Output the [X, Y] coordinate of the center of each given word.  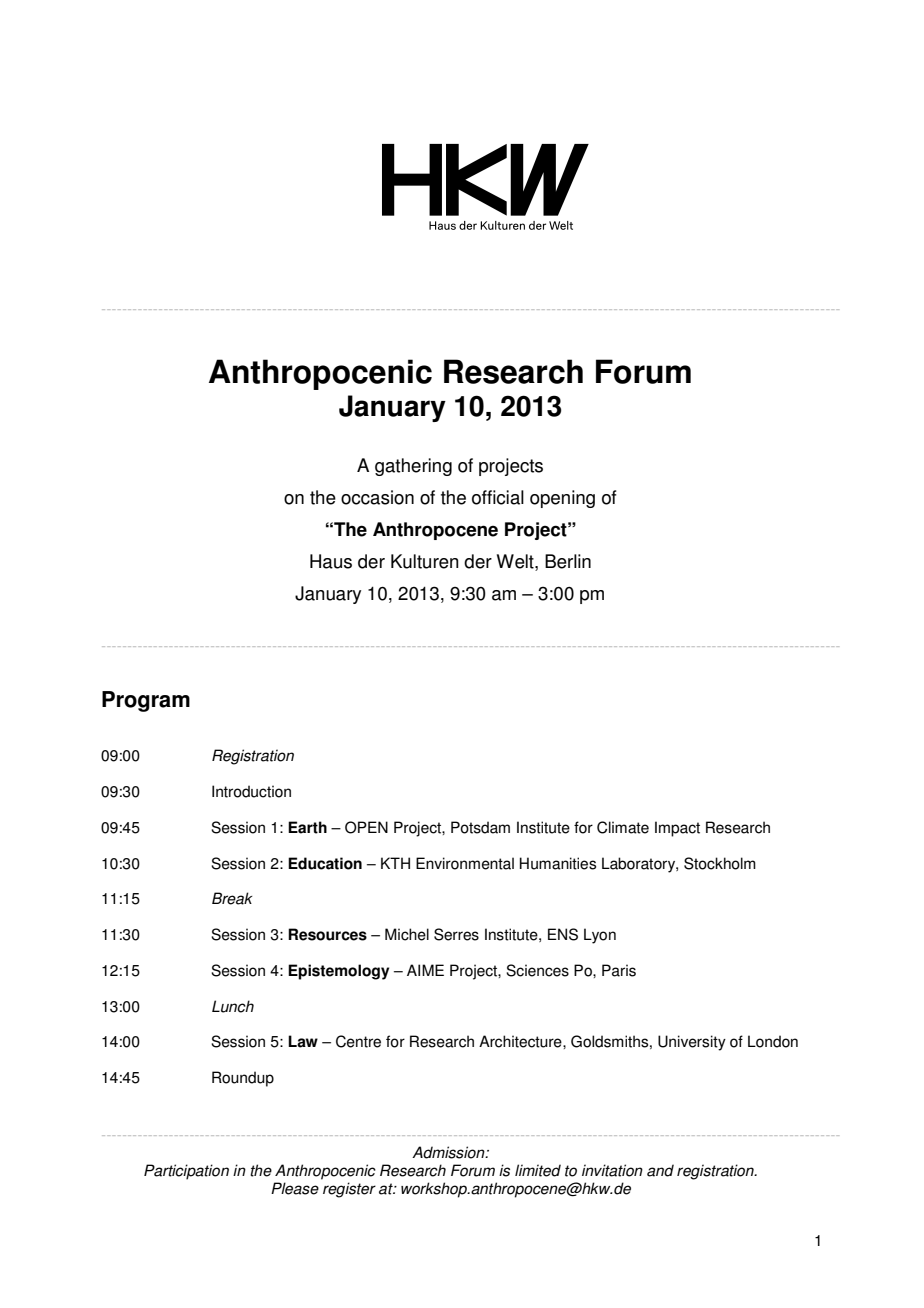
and [660, 1170]
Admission [449, 1152]
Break [232, 898]
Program [146, 701]
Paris [619, 970]
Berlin [568, 561]
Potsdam [480, 827]
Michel [407, 934]
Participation [186, 1172]
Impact [677, 829]
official [498, 497]
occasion [377, 497]
